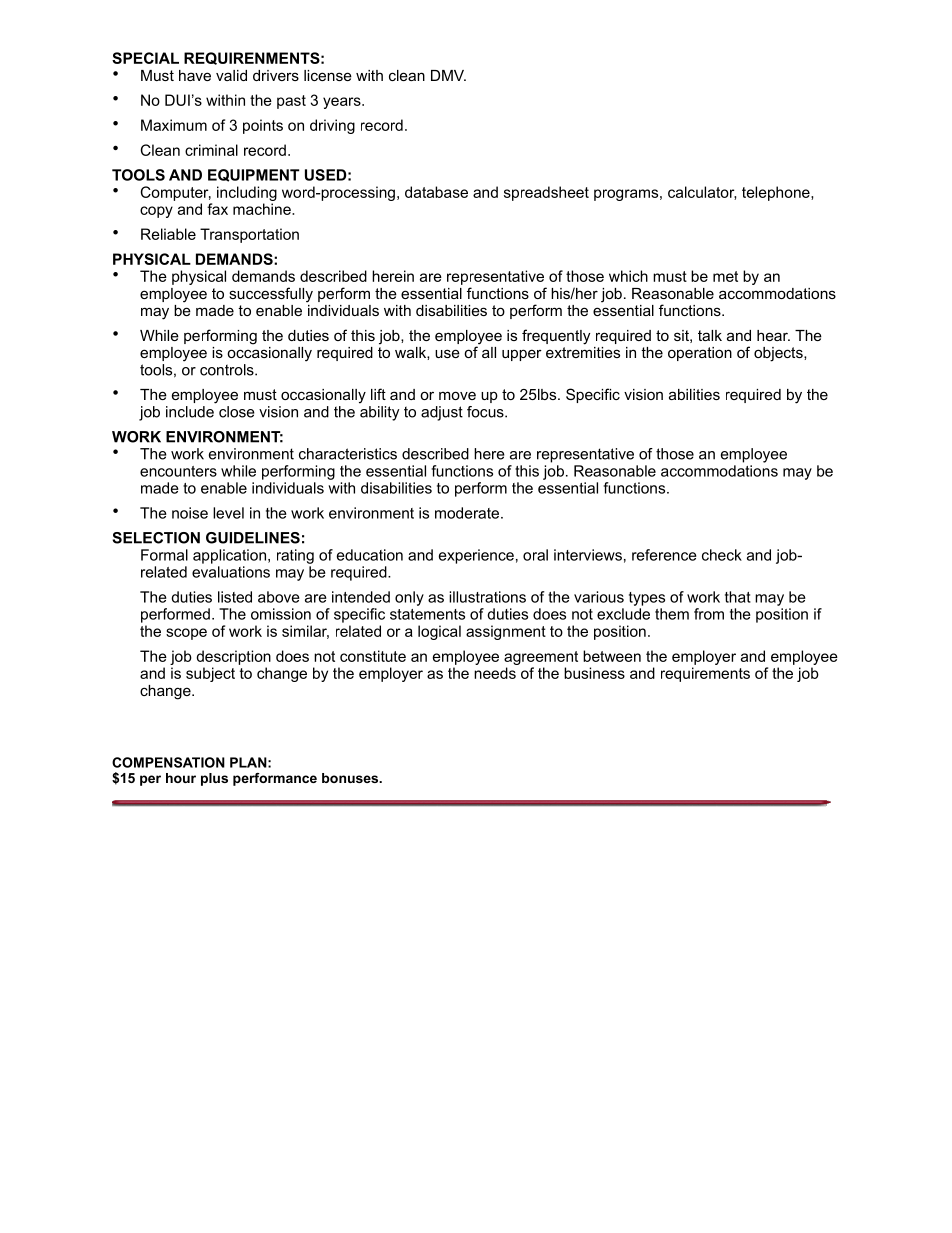  What do you see at coordinates (522, 355) in the page?
I see `upper` at bounding box center [522, 355].
